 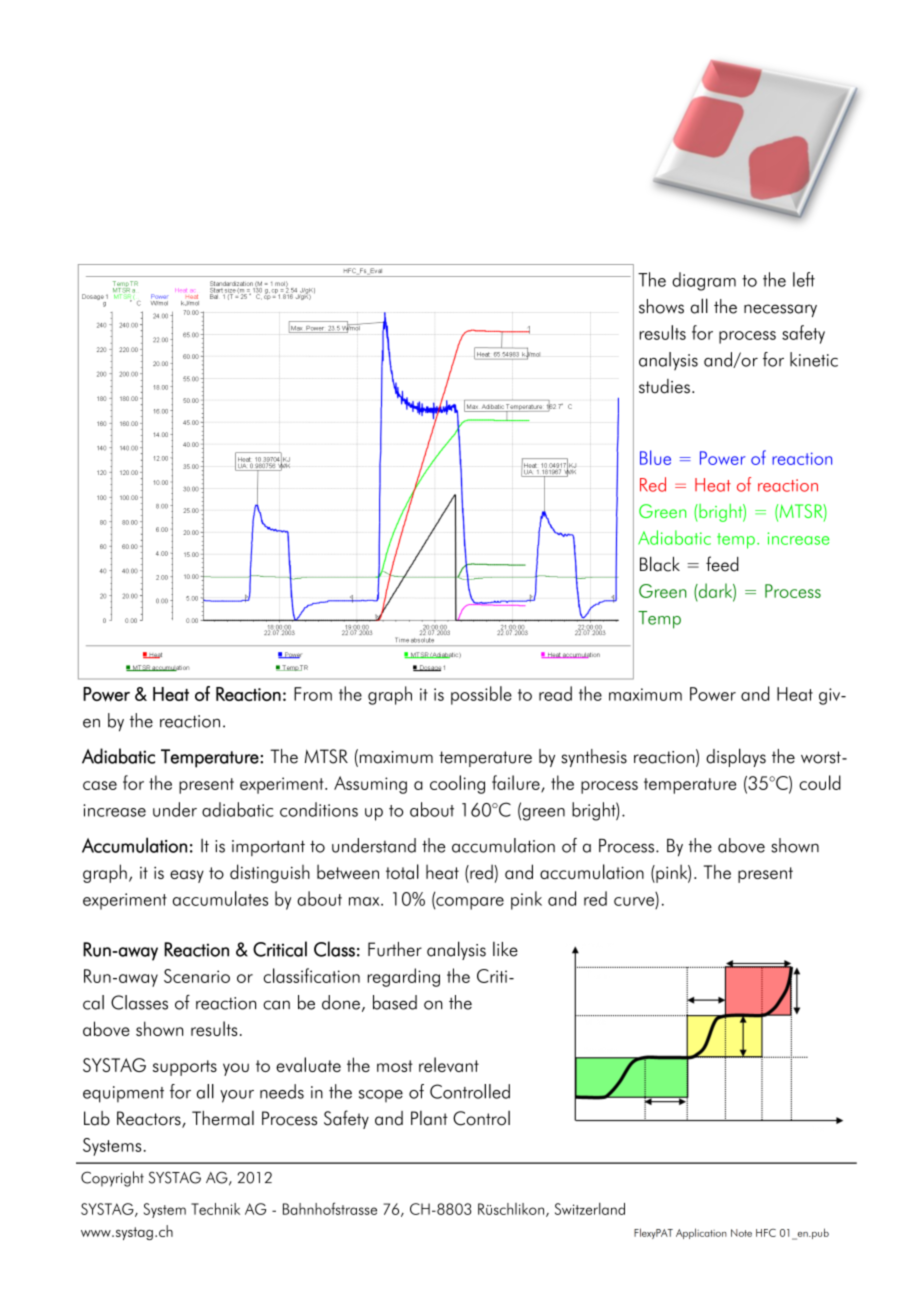 What do you see at coordinates (215, 1209) in the page?
I see `Technik` at bounding box center [215, 1209].
